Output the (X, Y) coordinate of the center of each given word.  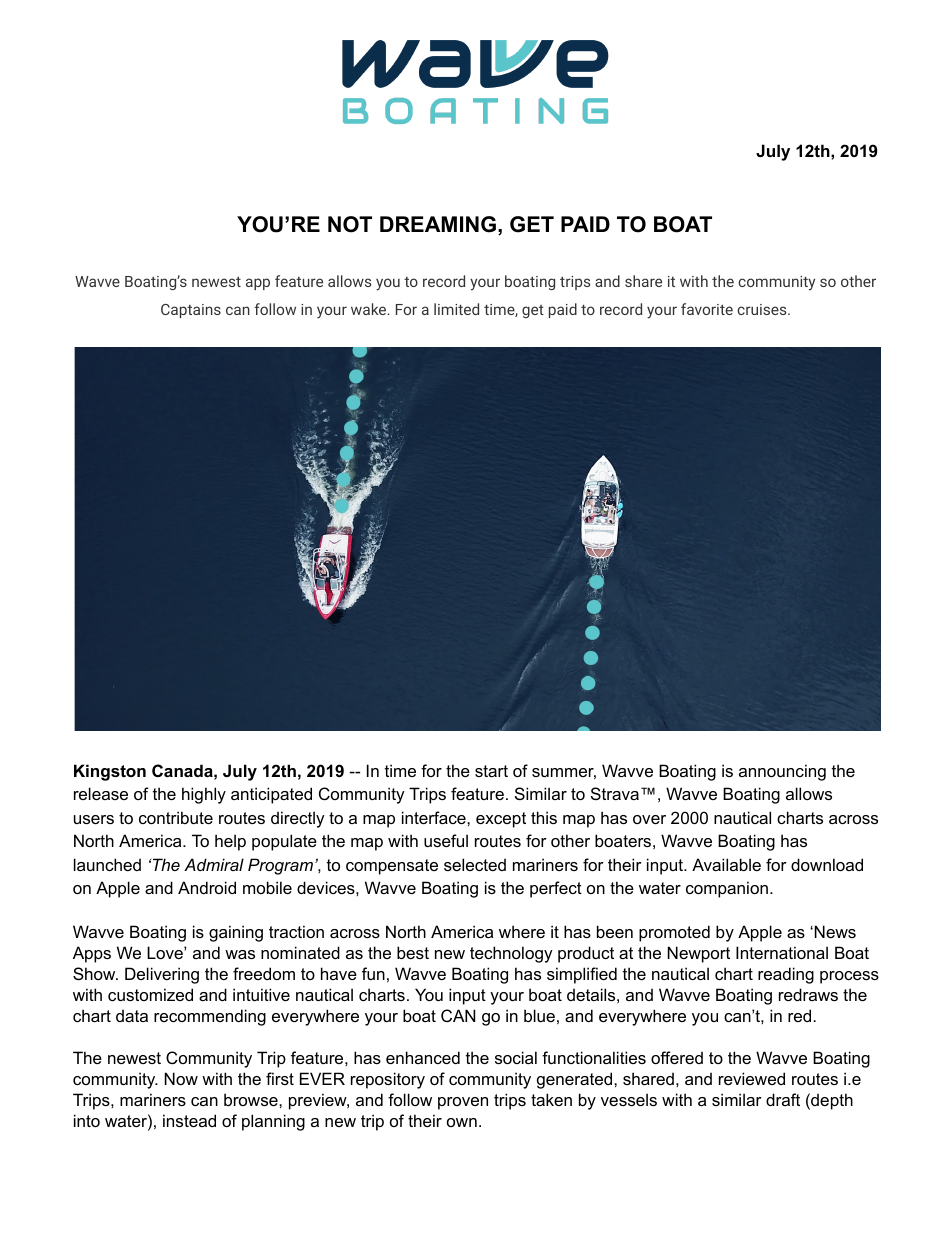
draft (783, 1099)
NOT (350, 224)
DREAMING (438, 224)
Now (181, 1078)
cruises (763, 309)
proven (463, 1103)
